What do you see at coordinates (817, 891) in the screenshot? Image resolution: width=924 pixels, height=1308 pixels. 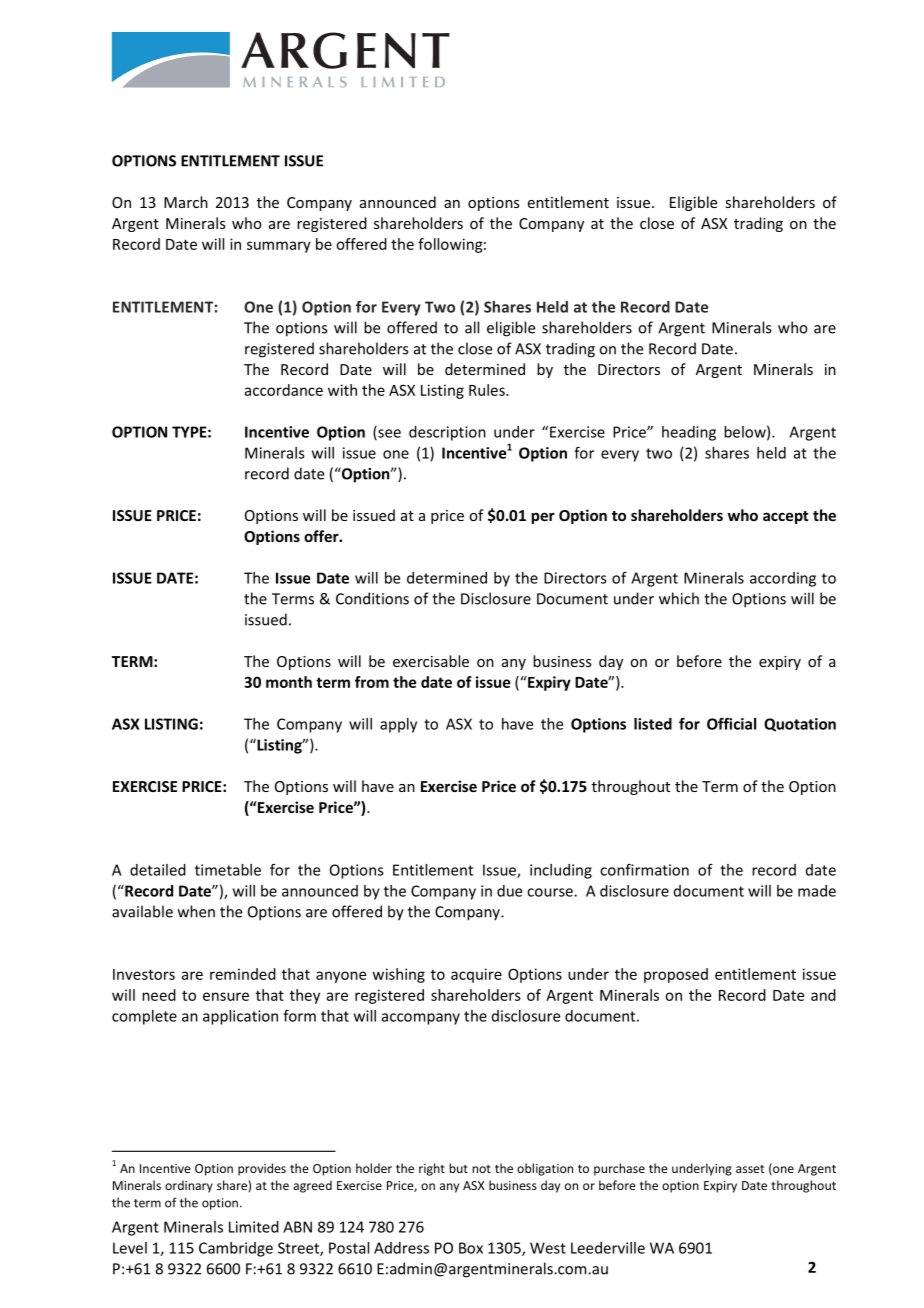 I see `made` at bounding box center [817, 891].
